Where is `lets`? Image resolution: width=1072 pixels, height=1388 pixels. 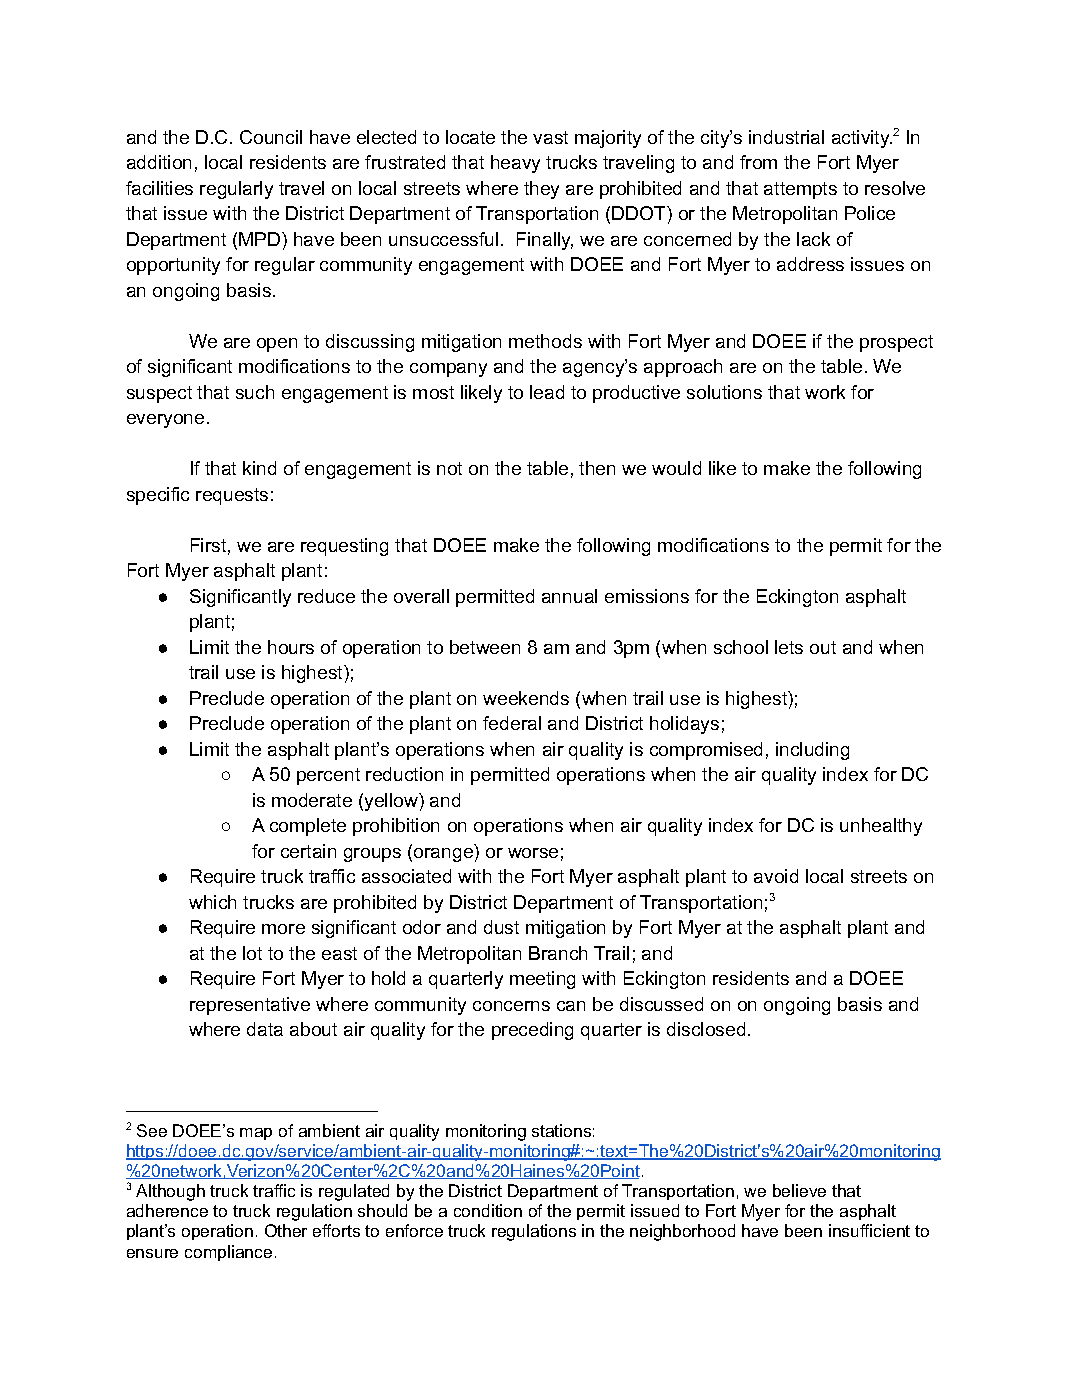
lets is located at coordinates (789, 647).
